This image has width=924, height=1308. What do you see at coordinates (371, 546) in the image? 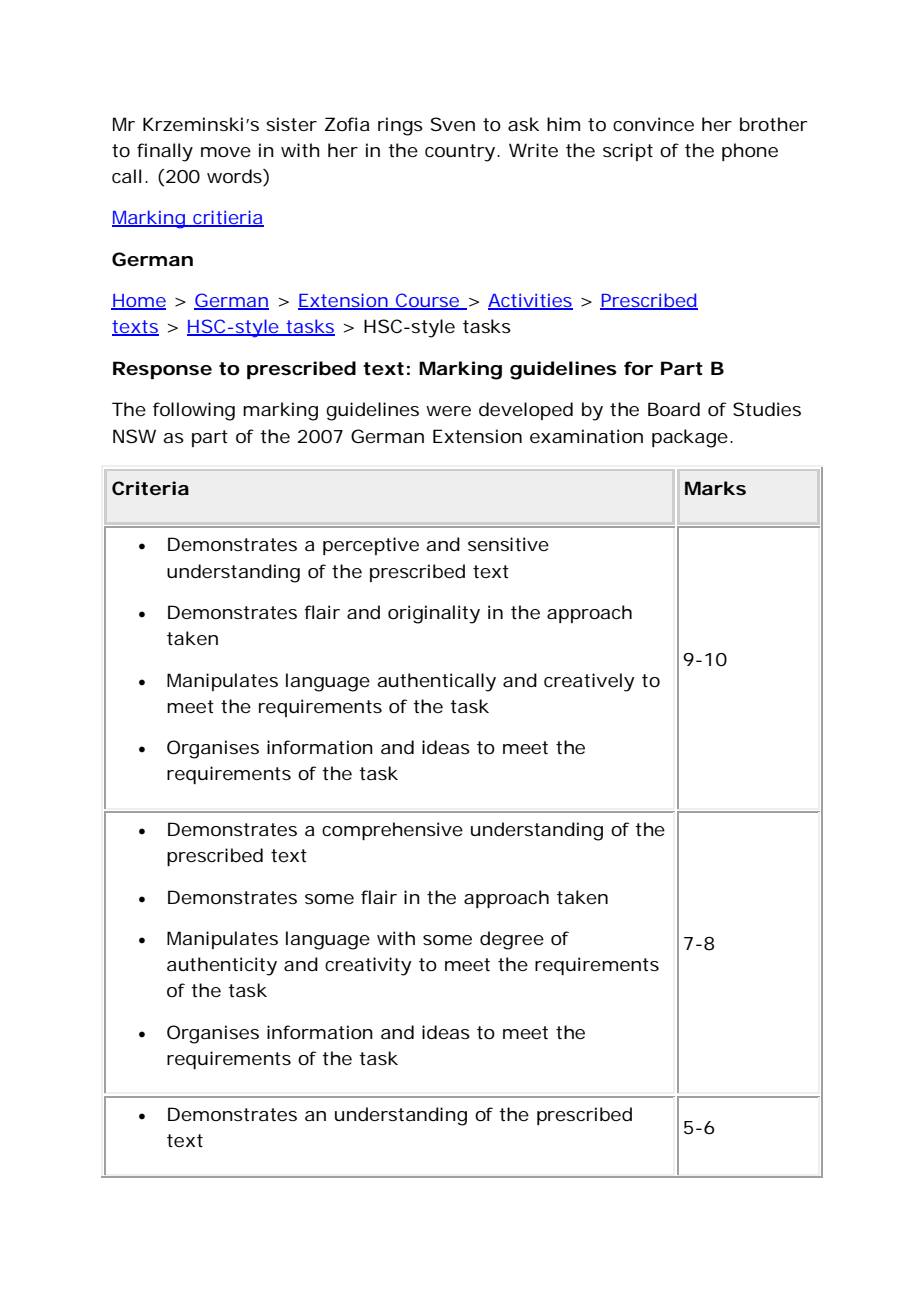
I see `perceptive` at bounding box center [371, 546].
